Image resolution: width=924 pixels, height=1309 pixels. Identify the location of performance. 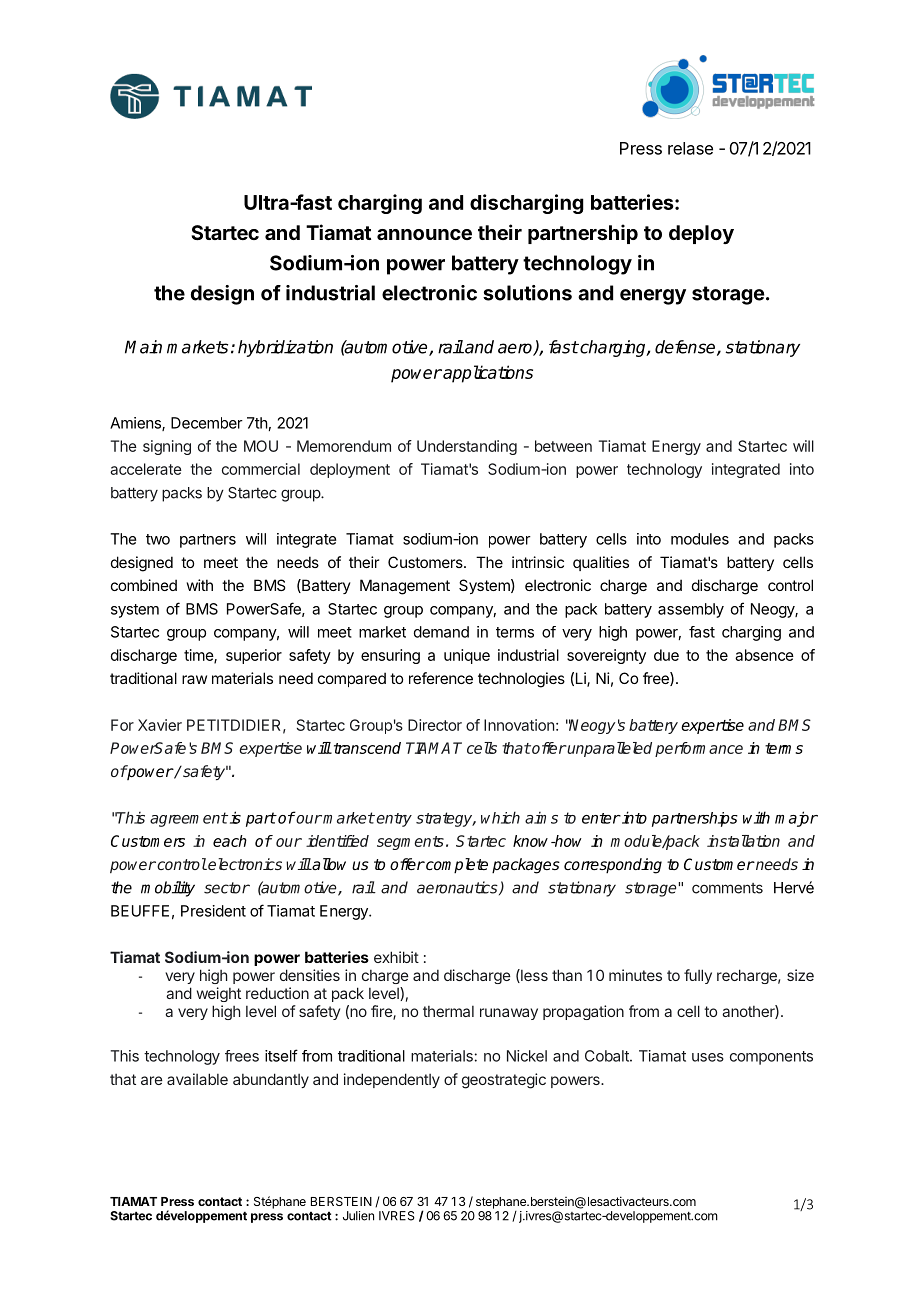
(699, 749).
